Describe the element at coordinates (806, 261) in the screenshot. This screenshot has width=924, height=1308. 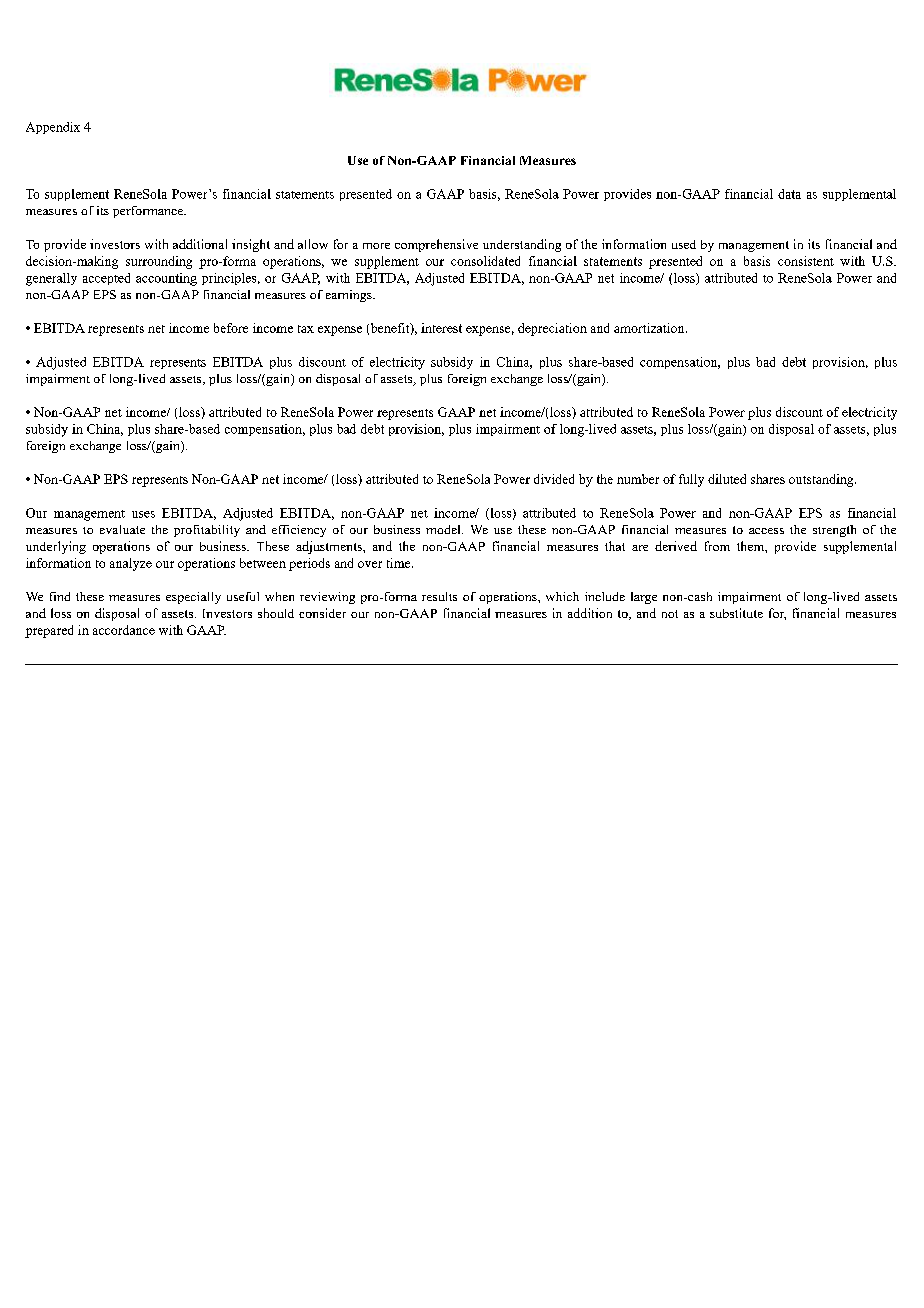
I see `consistent` at that location.
